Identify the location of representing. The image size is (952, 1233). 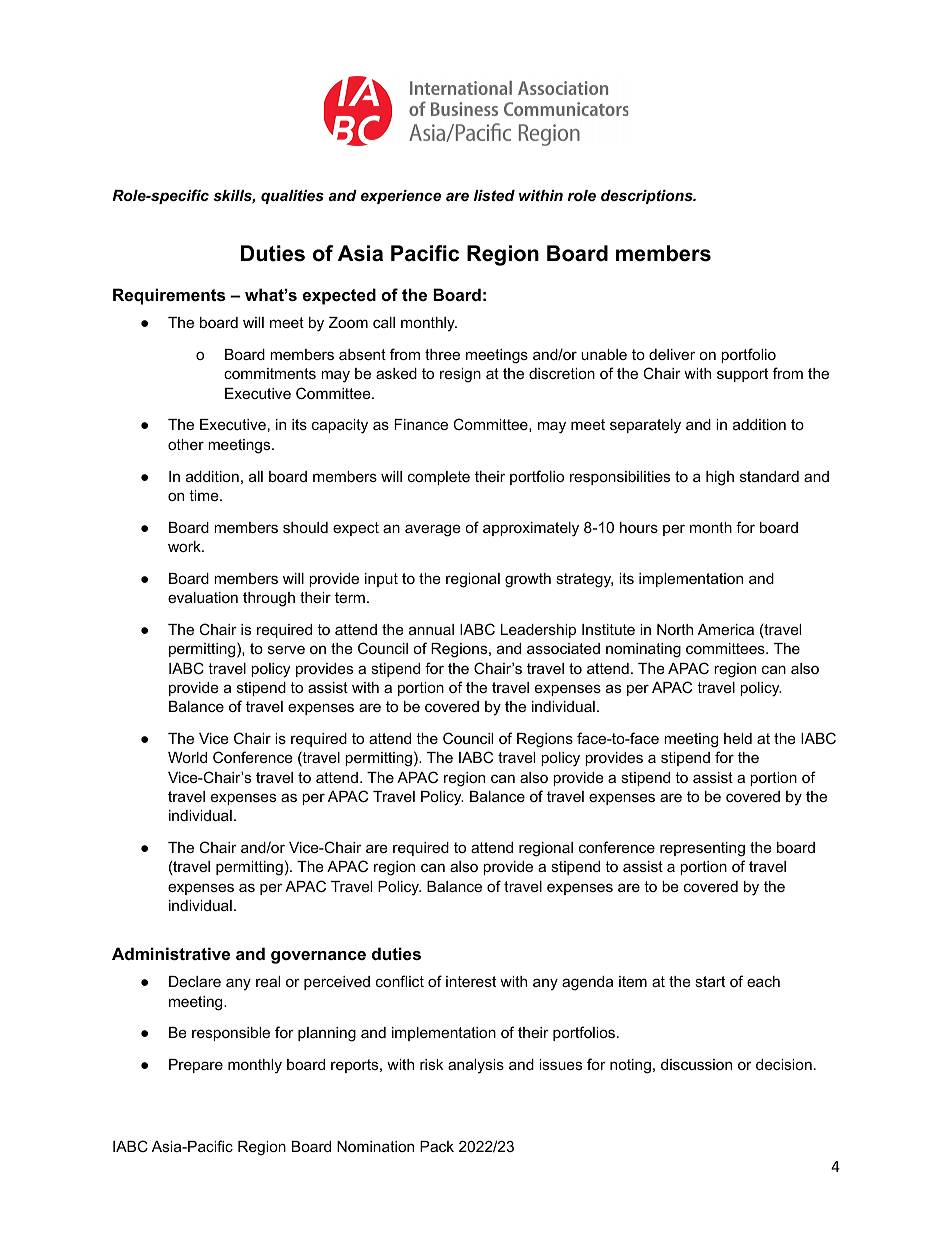
(702, 849).
